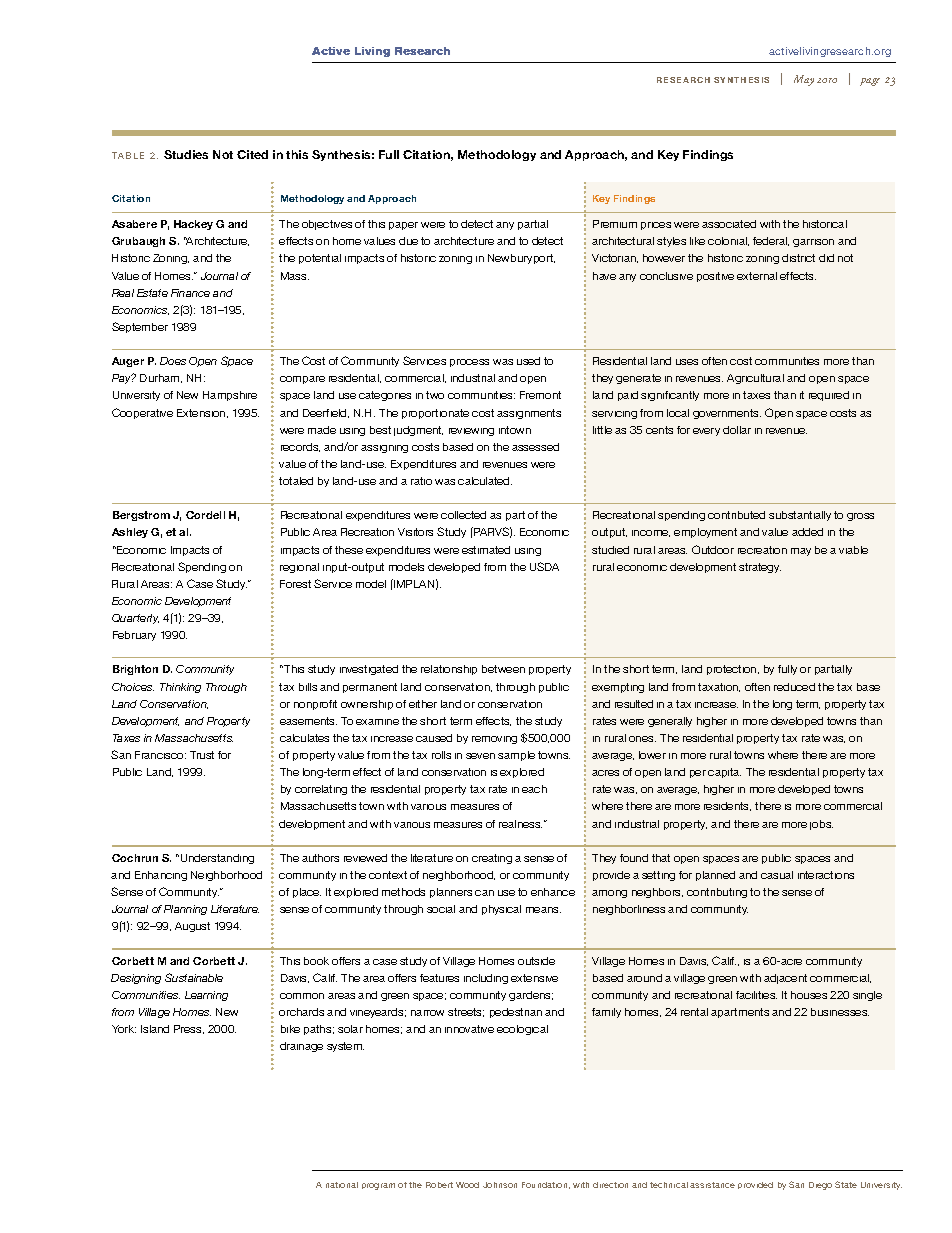 This page has height=1233, width=952. I want to click on Studies, so click(186, 154).
